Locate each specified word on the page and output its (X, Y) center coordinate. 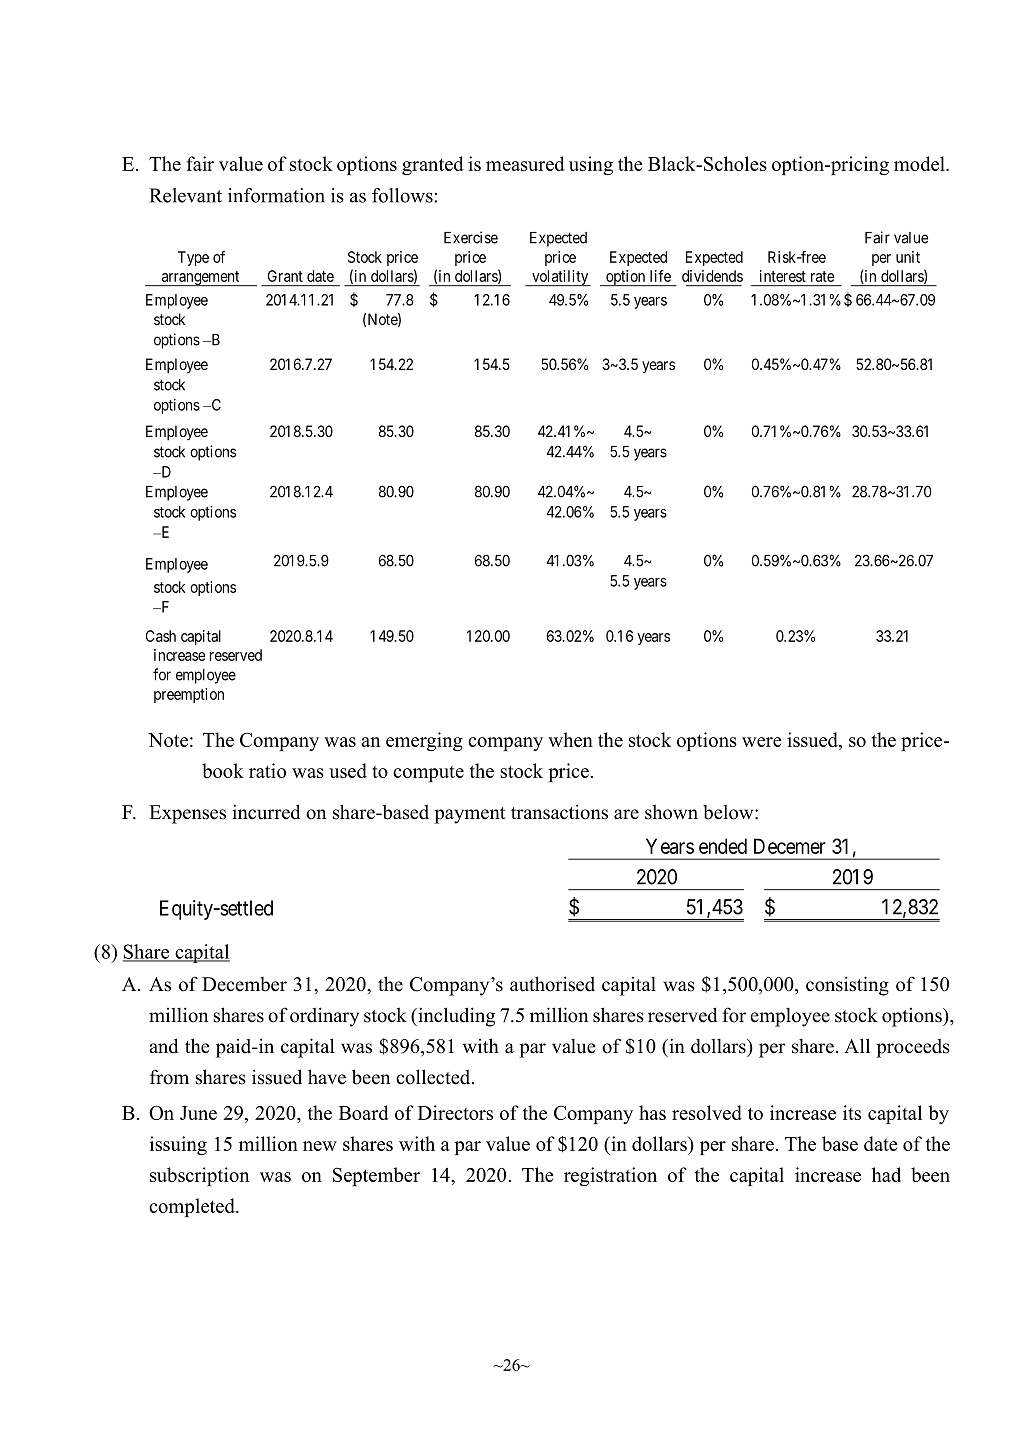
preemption (189, 695)
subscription (199, 1176)
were (762, 742)
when (570, 739)
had (886, 1174)
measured (525, 163)
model (920, 163)
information (276, 195)
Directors (455, 1112)
